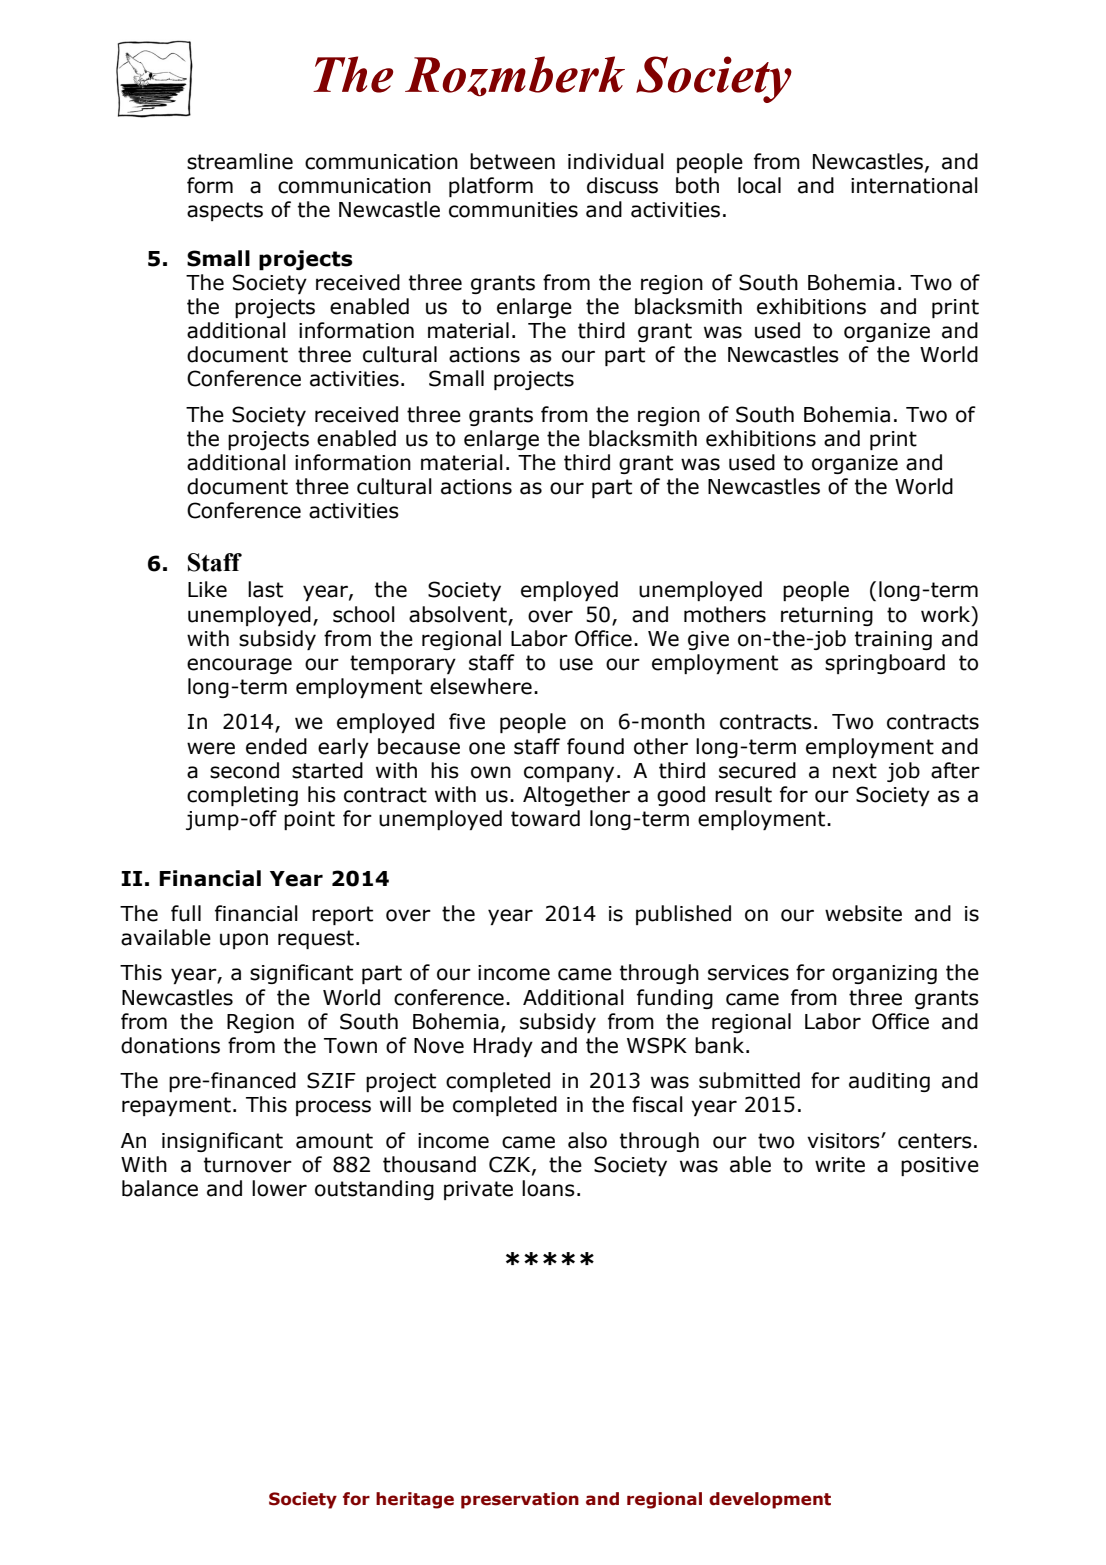  What do you see at coordinates (481, 686) in the document?
I see `elsewhere` at bounding box center [481, 686].
